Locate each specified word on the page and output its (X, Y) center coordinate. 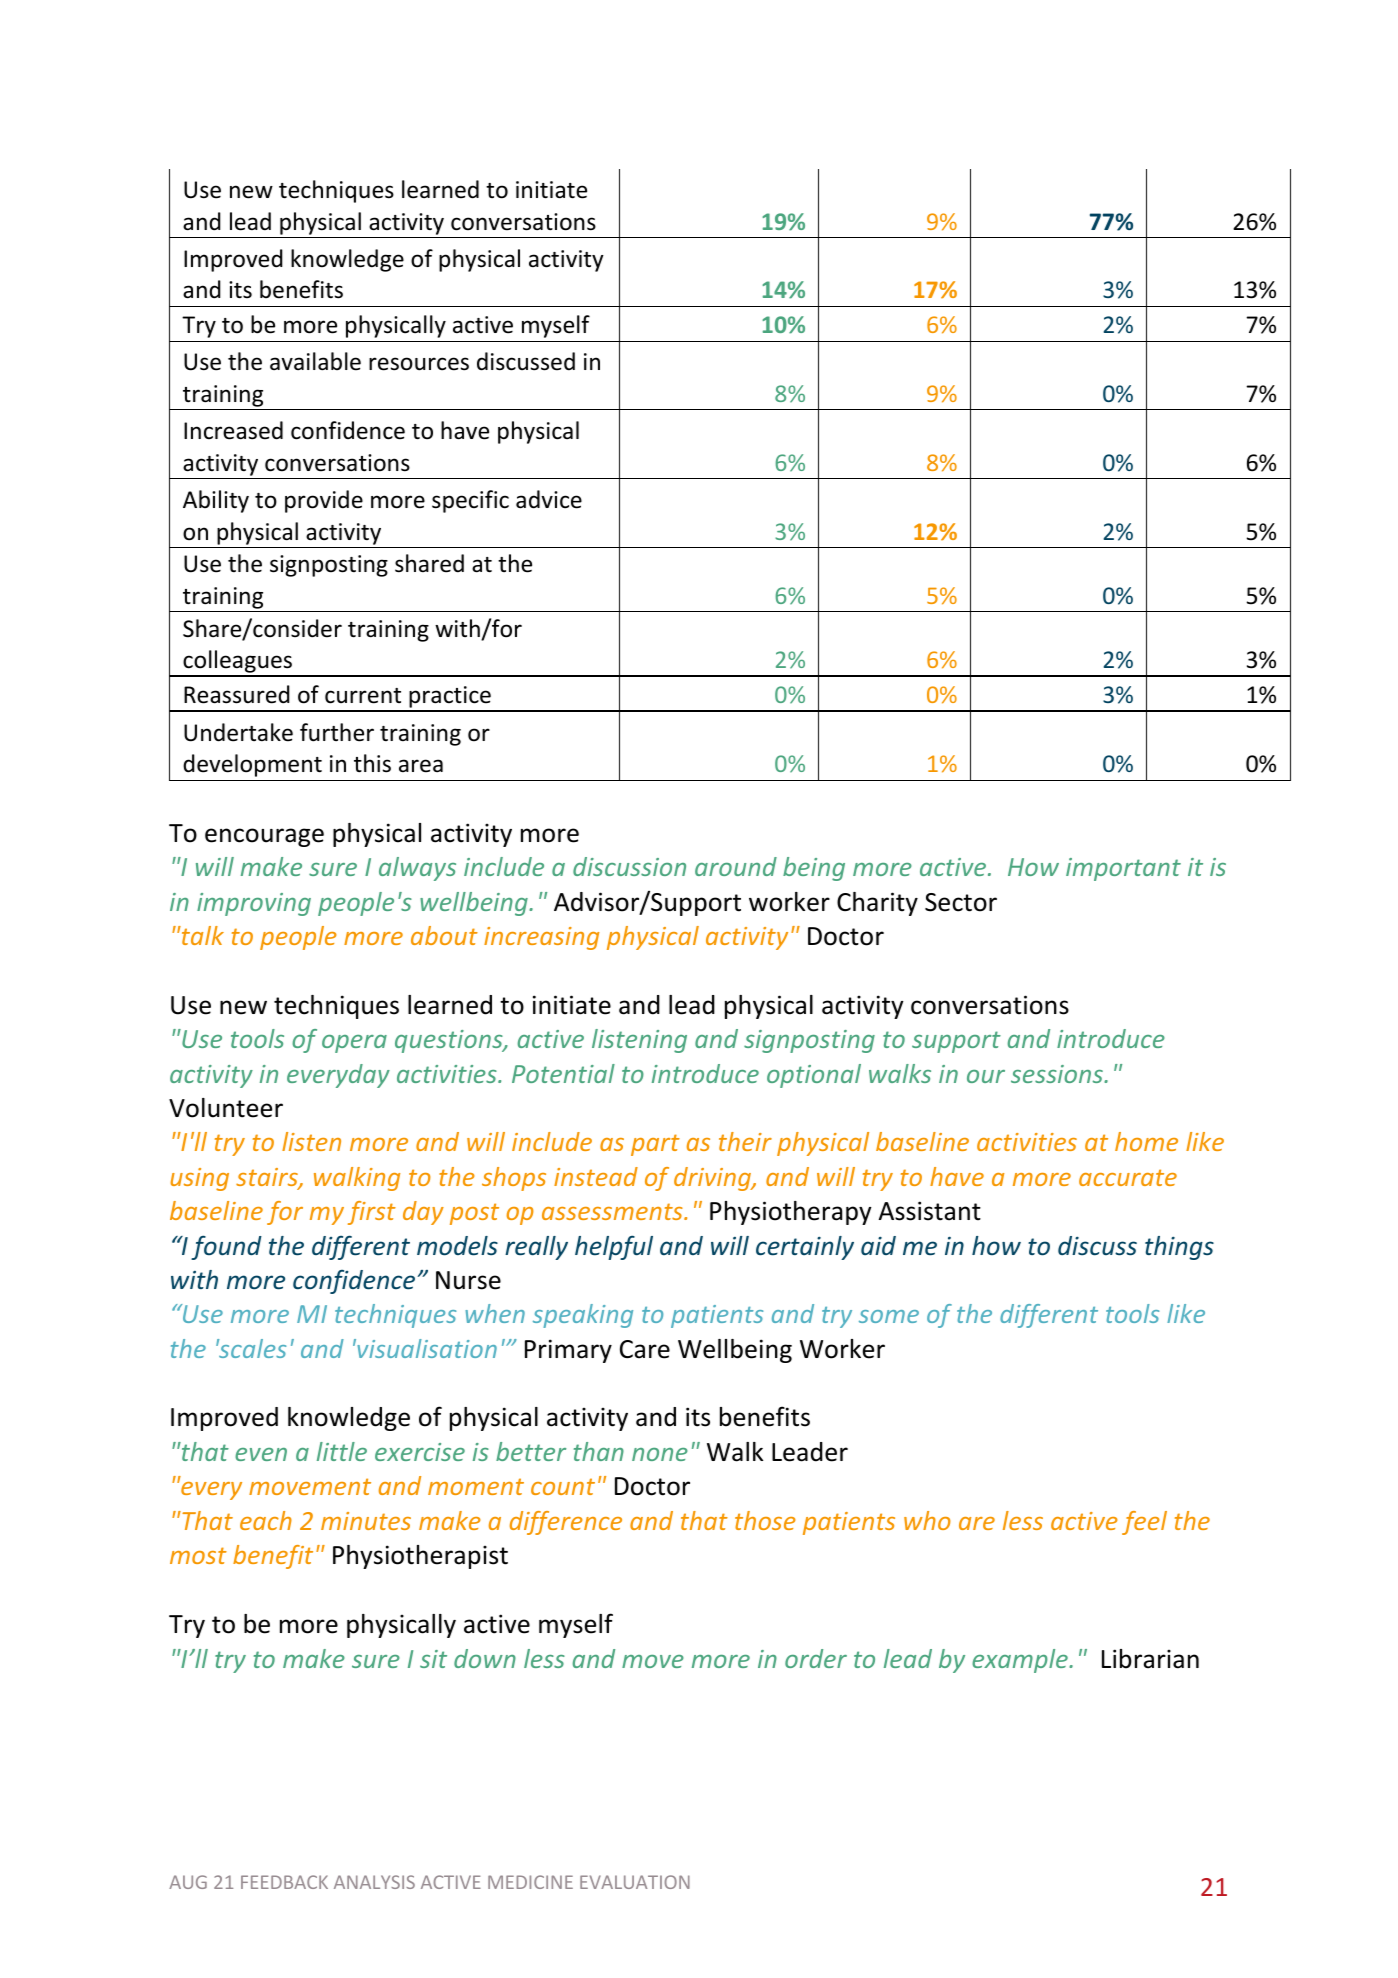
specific (470, 501)
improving (254, 904)
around (736, 866)
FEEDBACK (284, 1882)
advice (549, 499)
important (1123, 869)
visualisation (426, 1348)
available (315, 361)
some (889, 1316)
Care (645, 1349)
